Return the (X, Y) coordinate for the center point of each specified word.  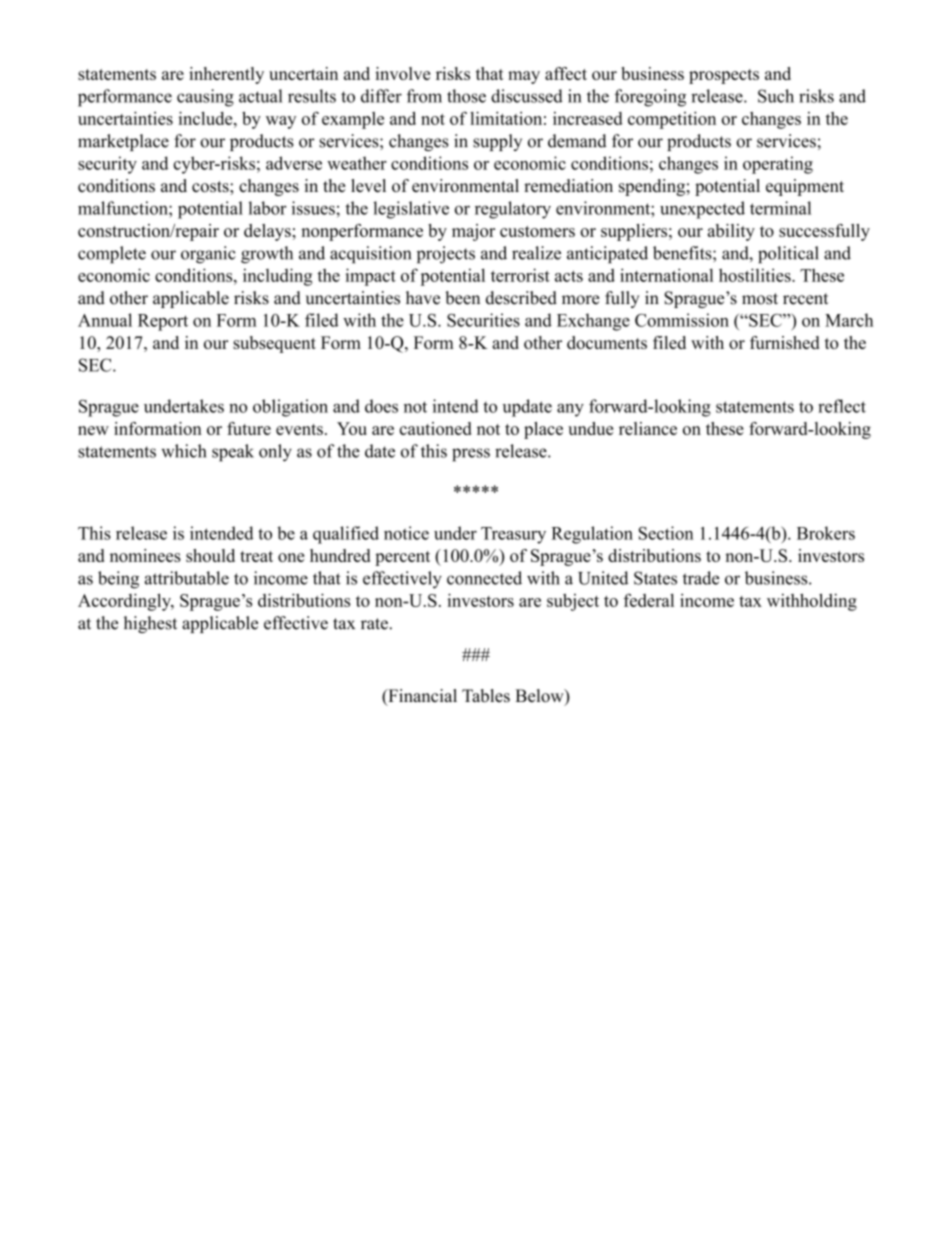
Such (776, 96)
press (471, 455)
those (466, 96)
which (183, 451)
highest (150, 624)
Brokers (826, 533)
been (462, 298)
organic (208, 255)
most (760, 299)
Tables (486, 696)
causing (205, 98)
